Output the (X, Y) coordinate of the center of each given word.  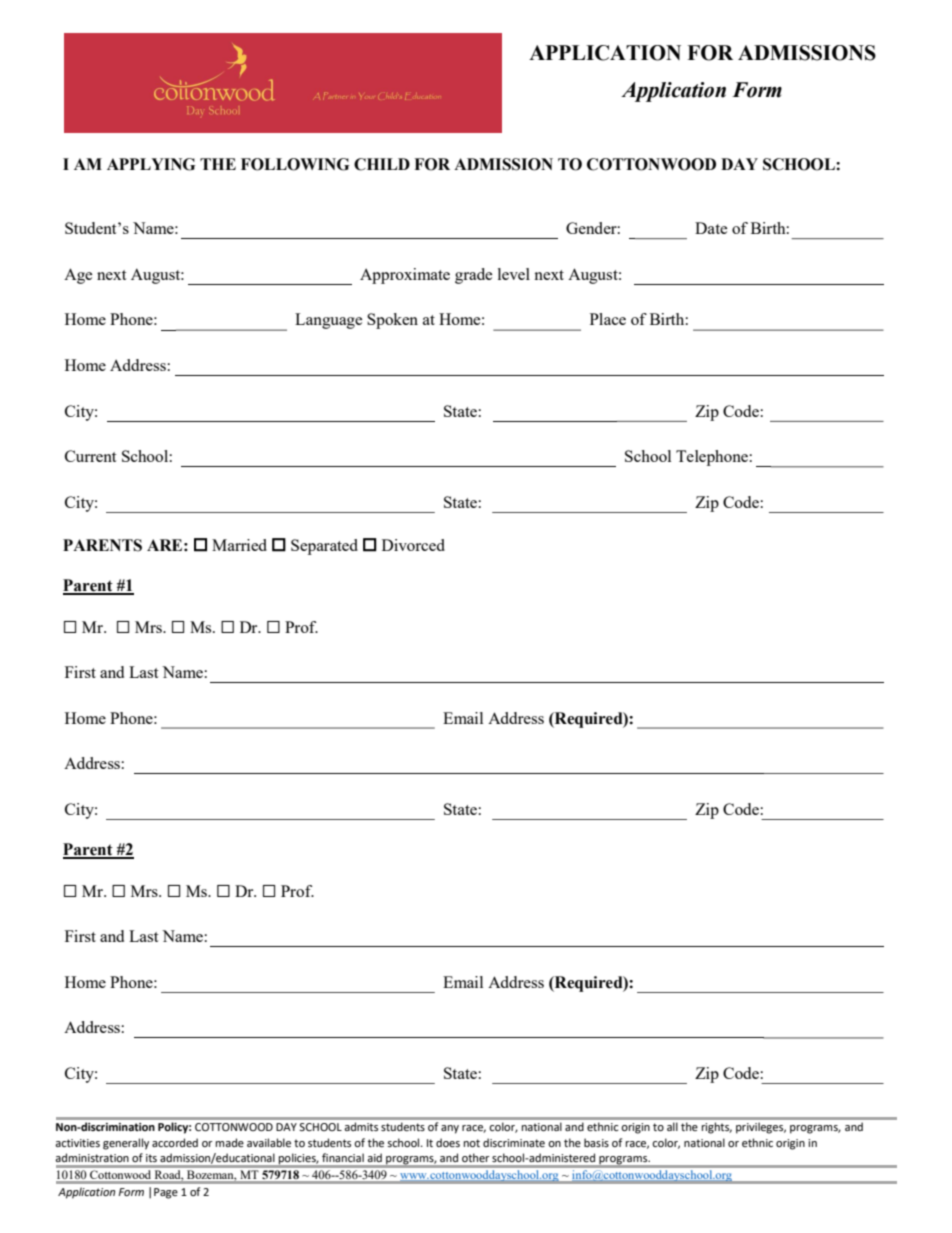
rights (717, 1128)
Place (608, 319)
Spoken (392, 321)
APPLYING (151, 164)
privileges (761, 1128)
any (450, 1129)
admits (361, 1127)
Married (239, 545)
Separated (324, 547)
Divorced (413, 545)
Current (90, 456)
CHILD (382, 164)
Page (166, 1193)
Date (711, 228)
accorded (175, 1142)
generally (126, 1144)
